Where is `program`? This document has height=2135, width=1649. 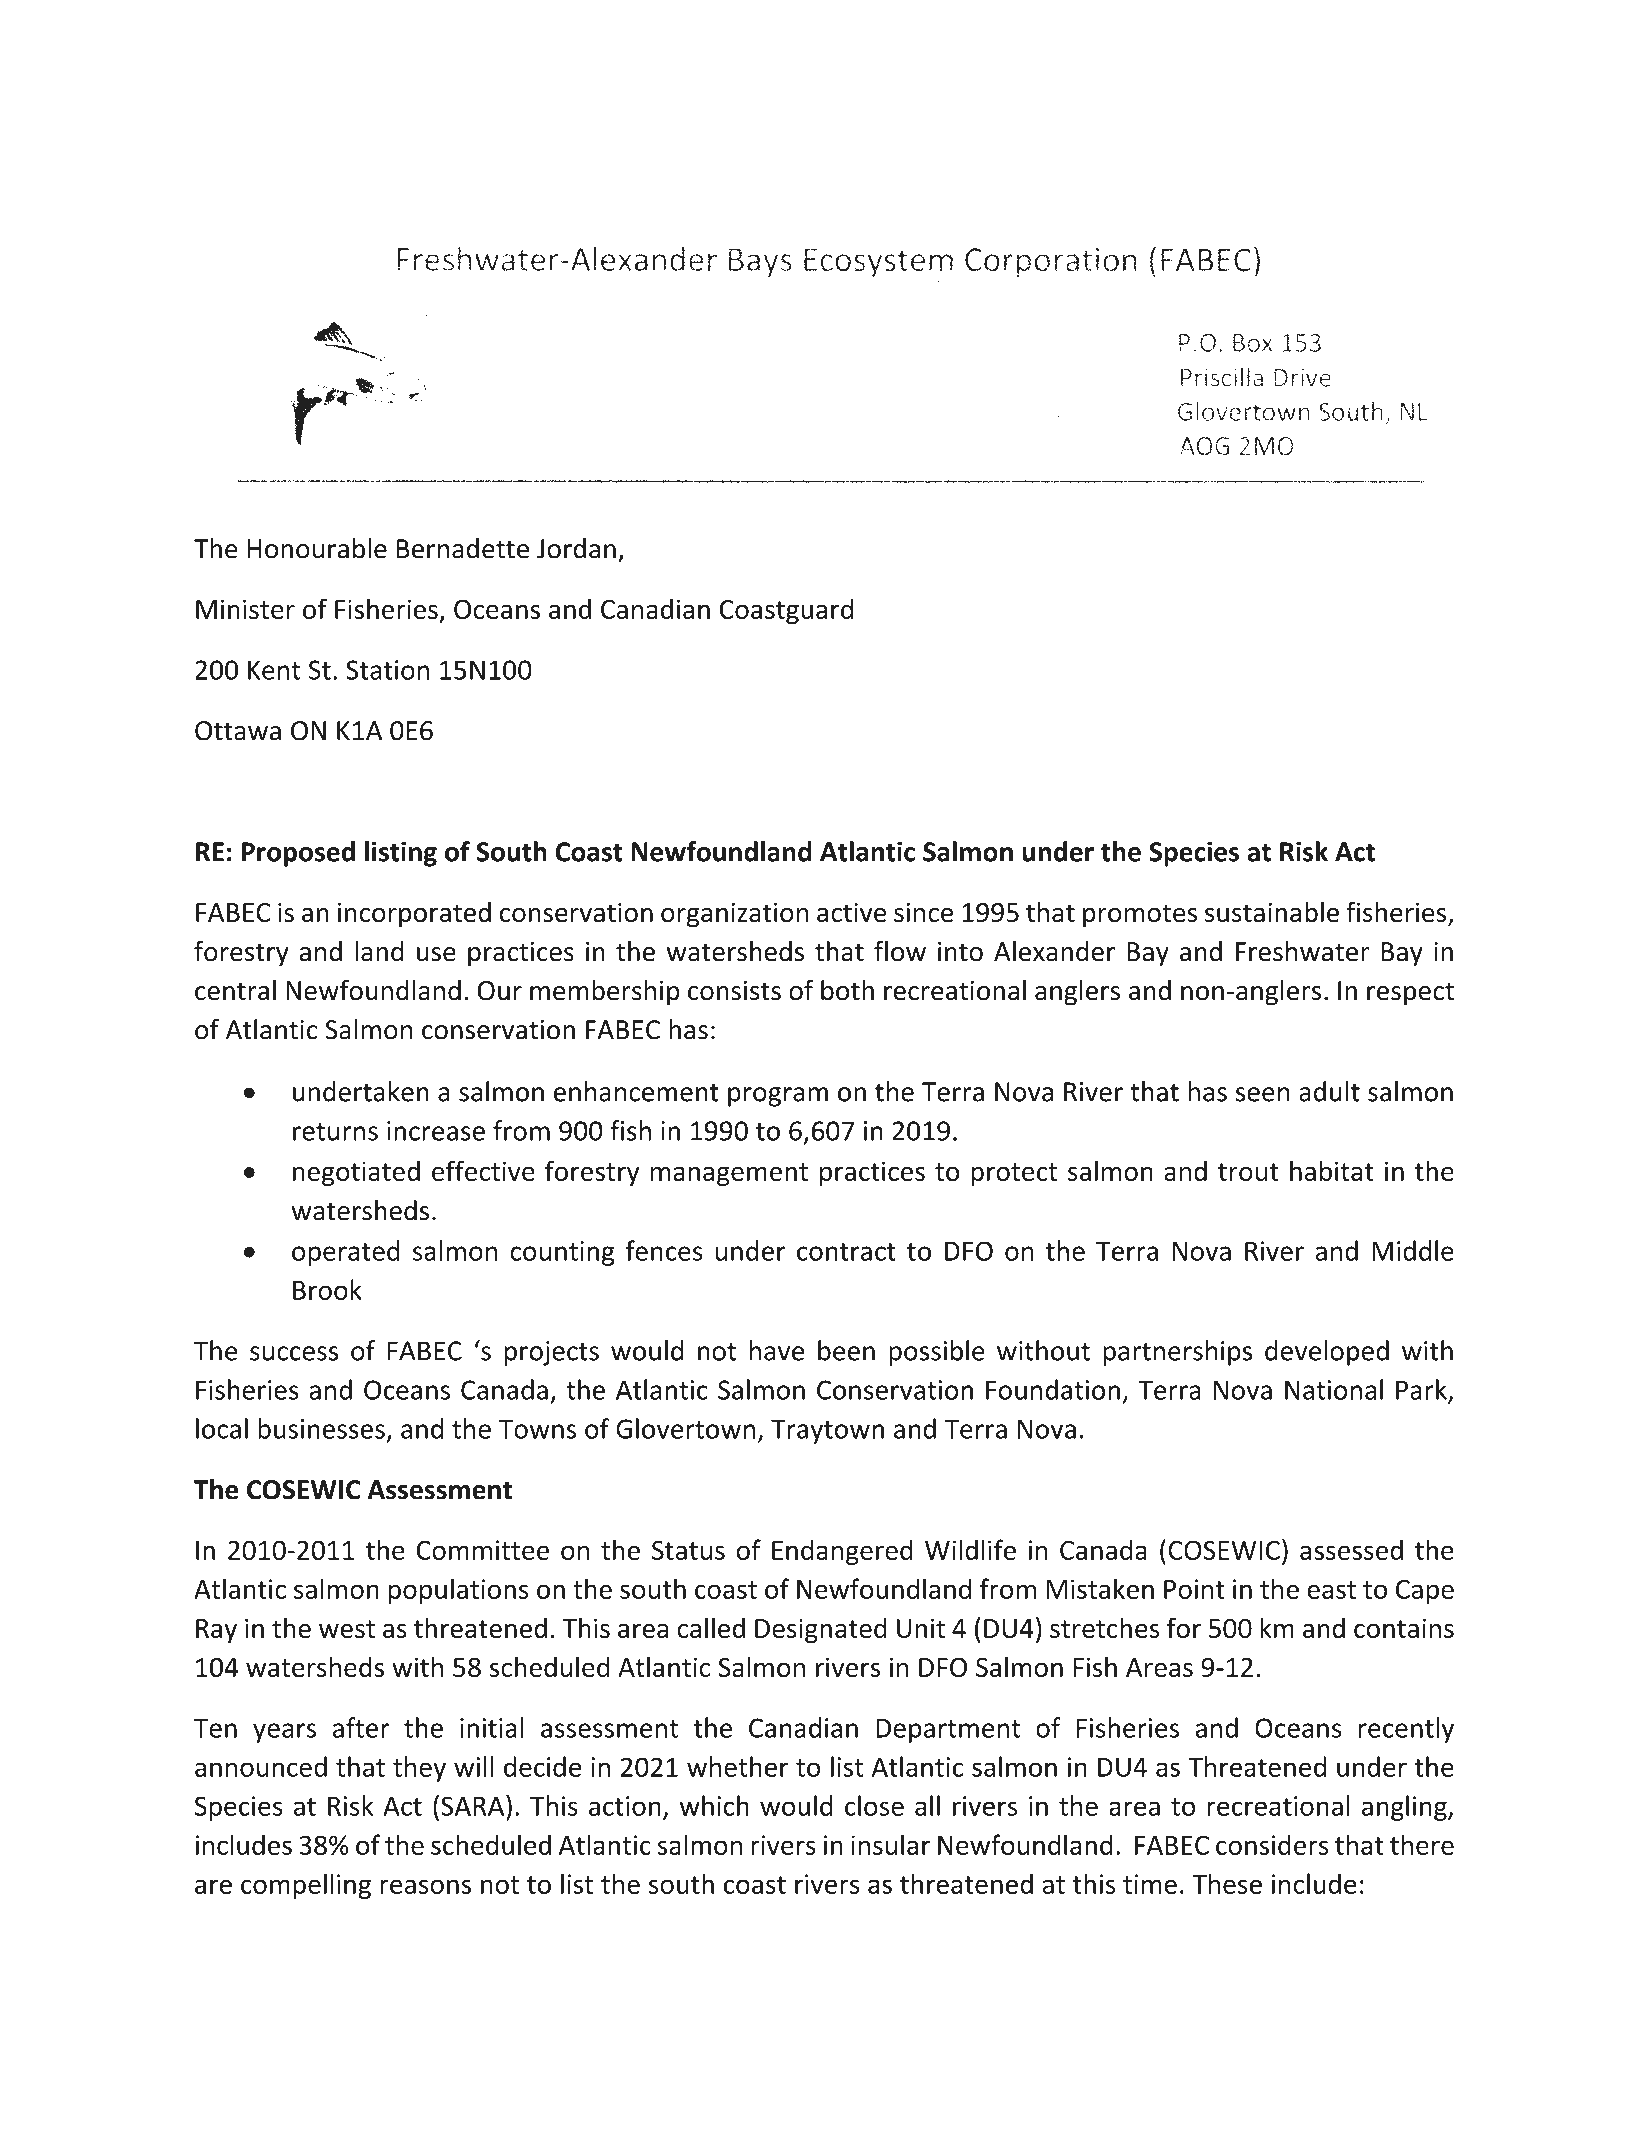 program is located at coordinates (778, 1097).
